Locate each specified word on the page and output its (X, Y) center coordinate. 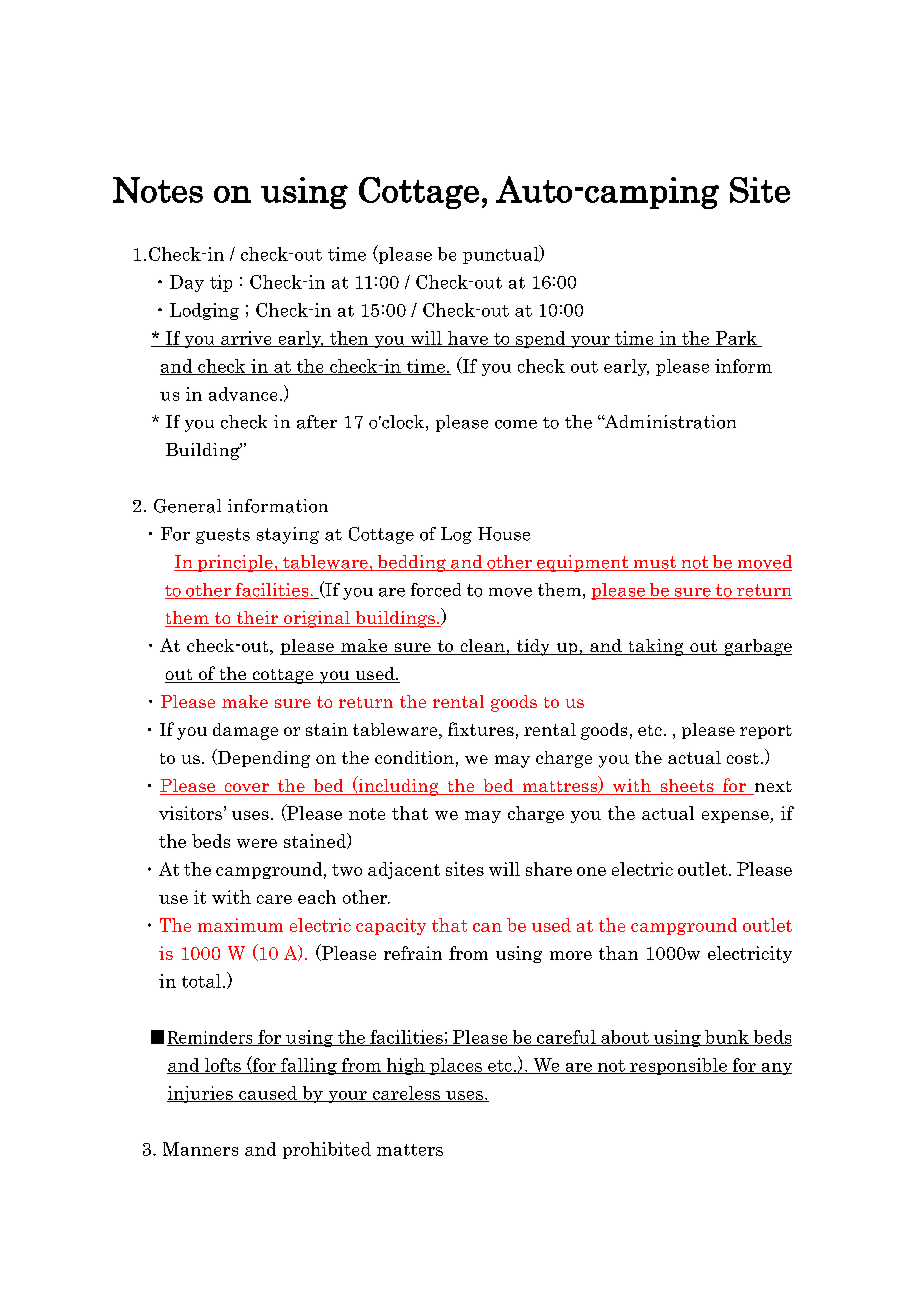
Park (736, 339)
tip (221, 283)
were (257, 843)
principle (235, 563)
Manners (200, 1149)
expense (736, 817)
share (549, 869)
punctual (502, 254)
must (655, 563)
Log (456, 535)
